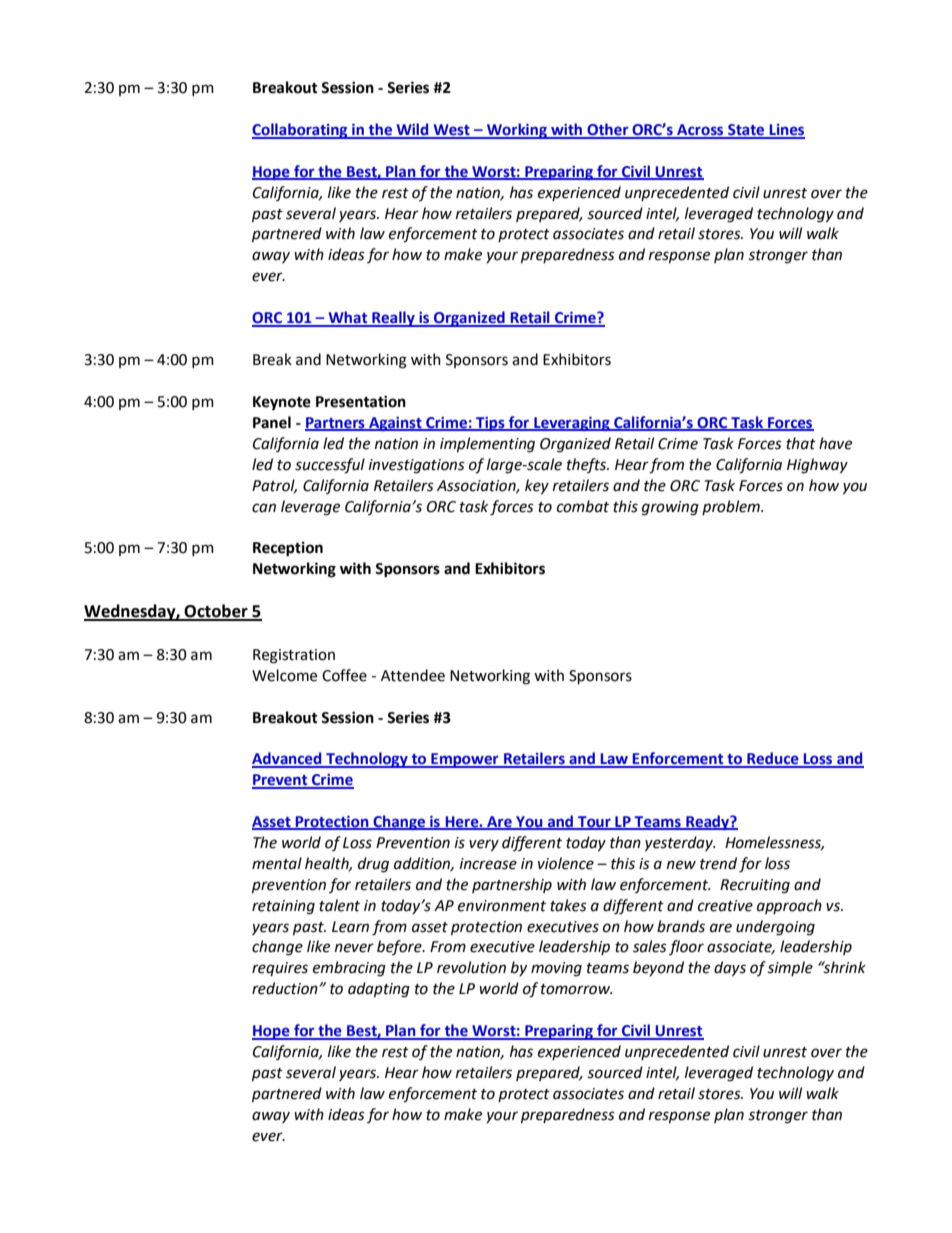  Describe the element at coordinates (288, 549) in the document. I see `Reception` at that location.
